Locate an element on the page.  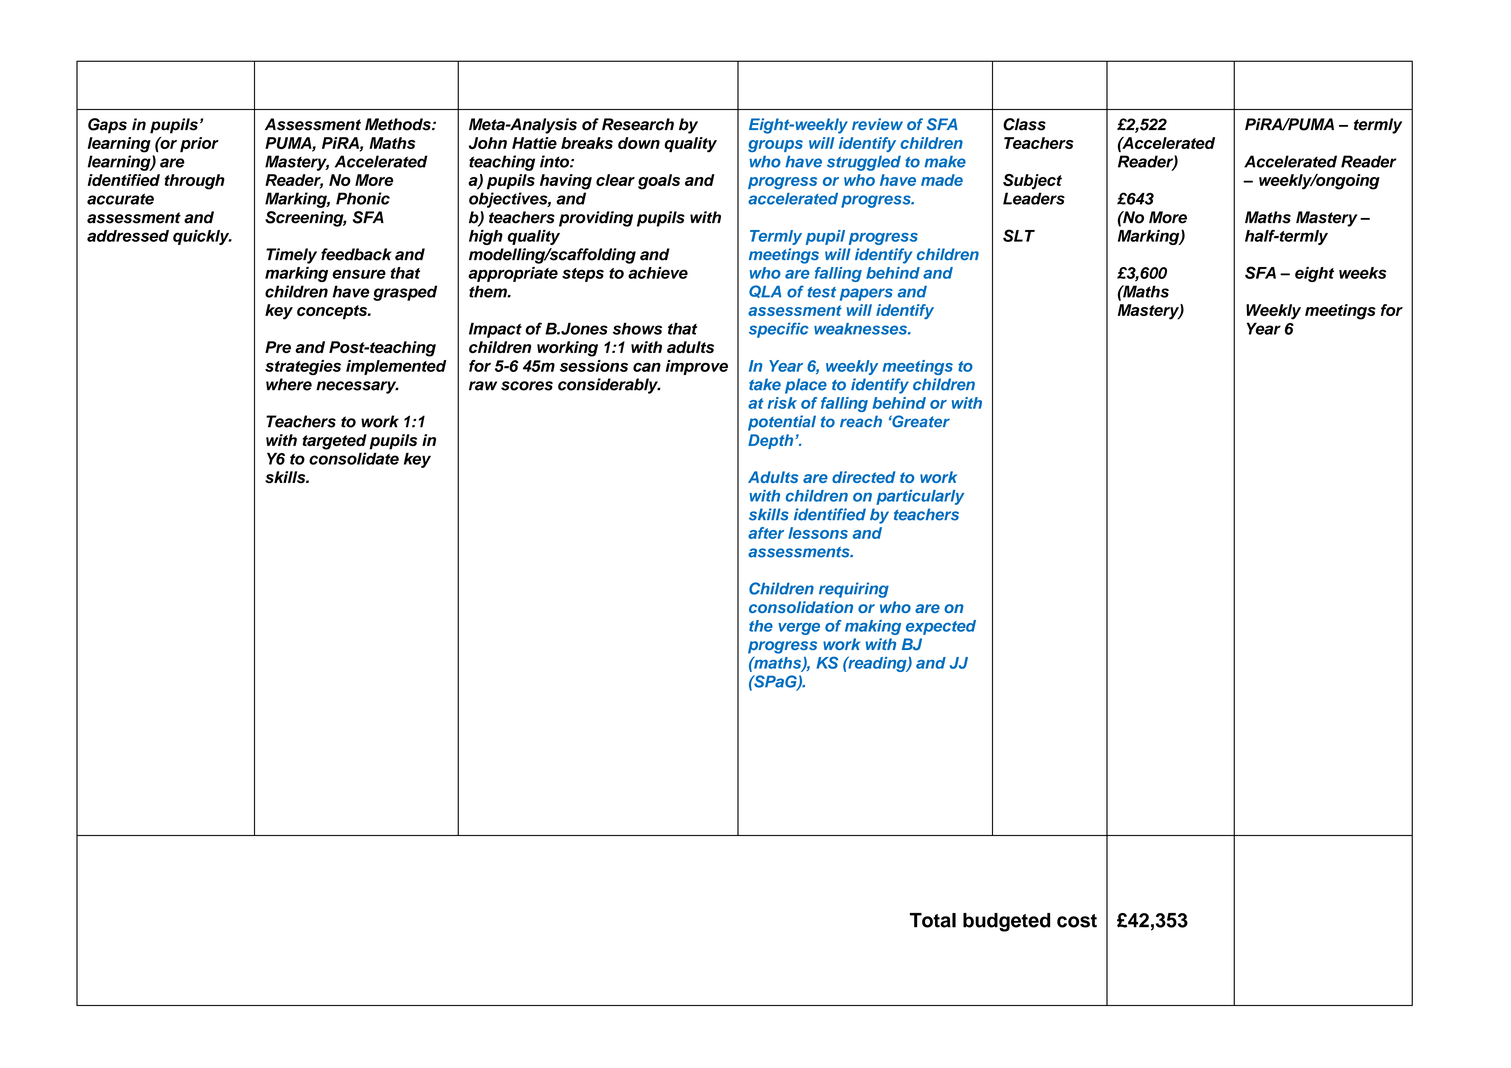
verge is located at coordinates (799, 629).
